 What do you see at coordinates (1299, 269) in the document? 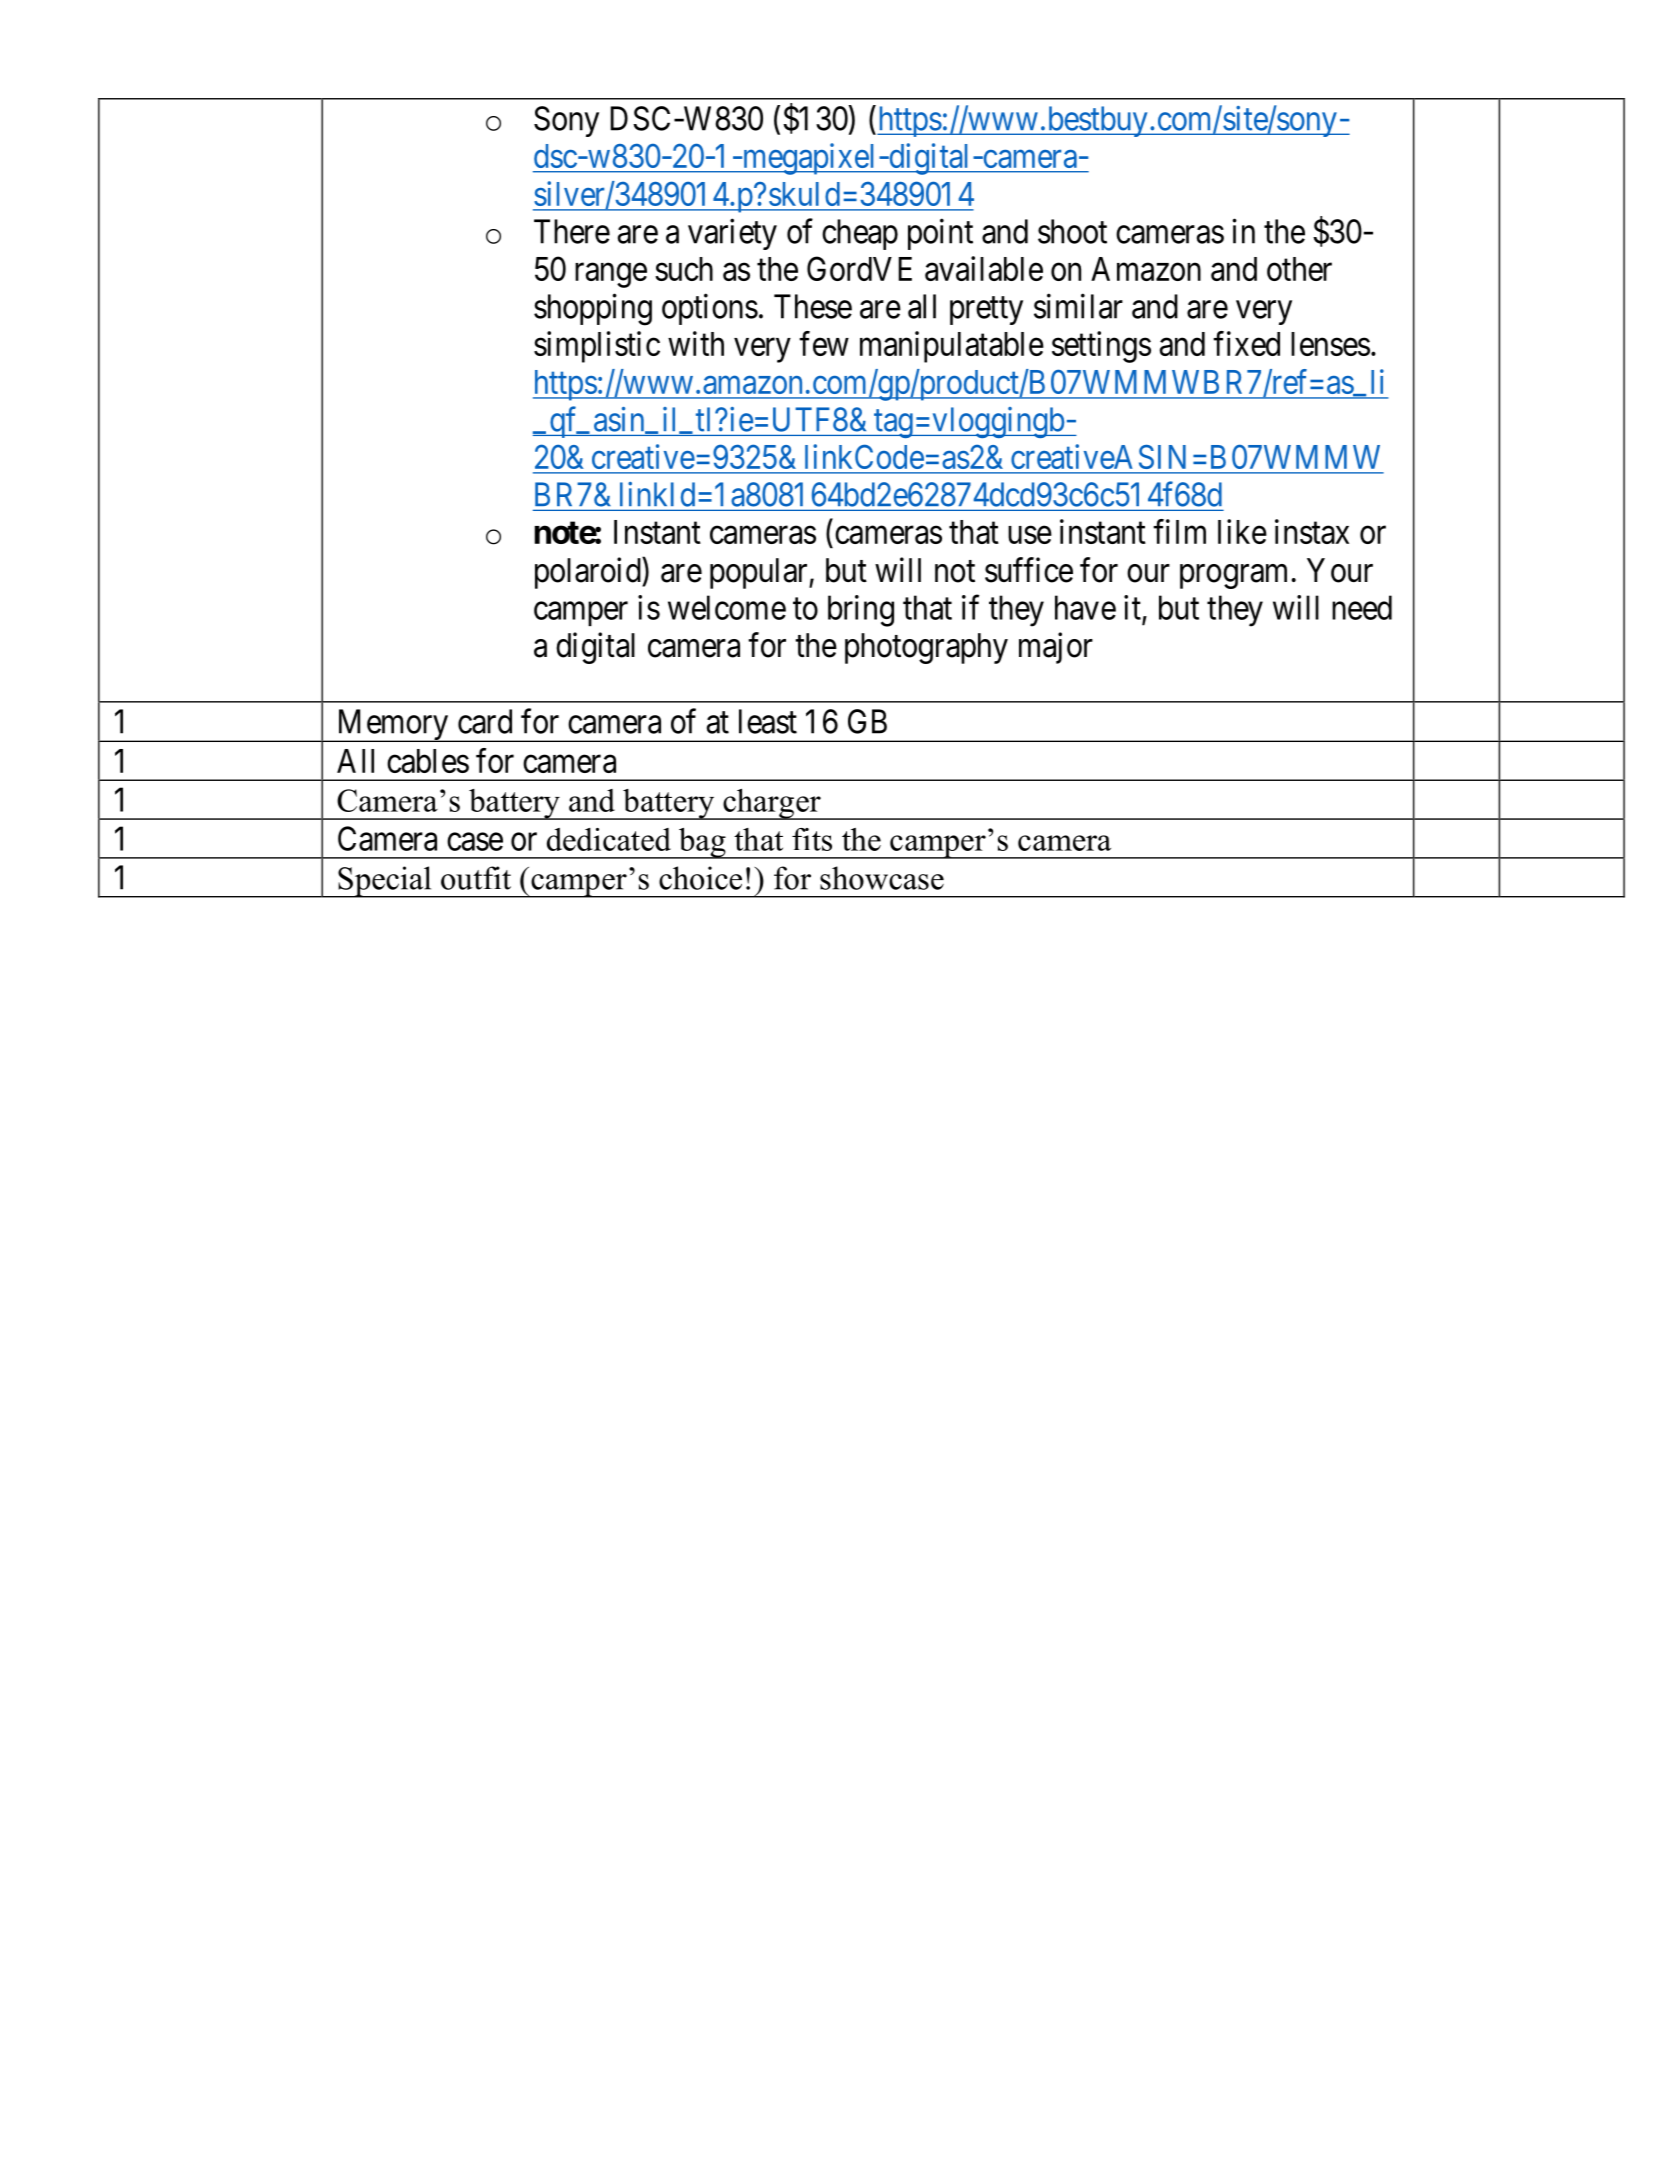
I see `other` at bounding box center [1299, 269].
